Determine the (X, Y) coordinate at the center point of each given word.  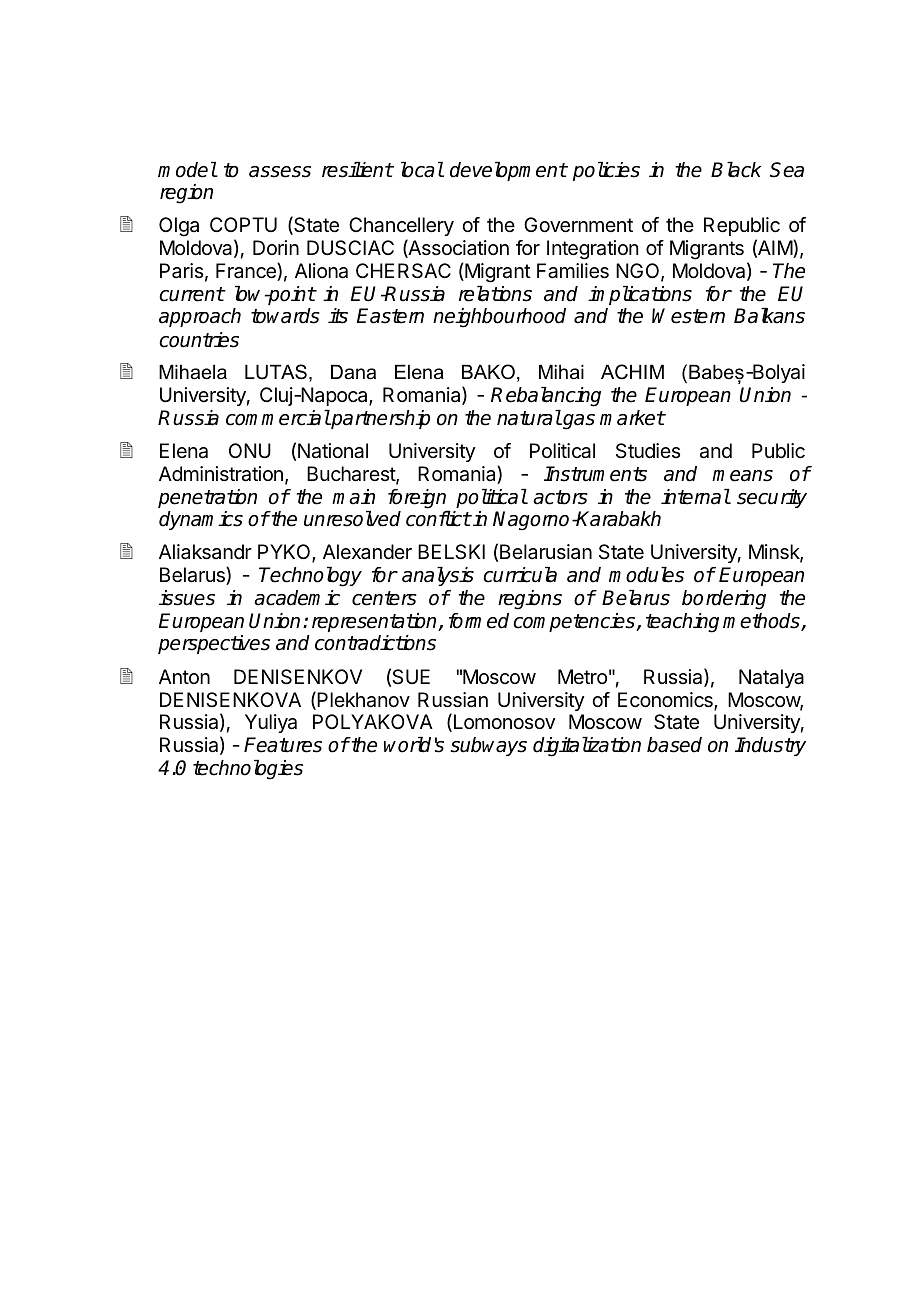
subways (488, 746)
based (674, 745)
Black (736, 170)
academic (297, 598)
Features (283, 745)
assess (280, 172)
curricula (520, 575)
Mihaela (193, 372)
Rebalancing (546, 397)
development (508, 171)
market (632, 418)
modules (646, 575)
